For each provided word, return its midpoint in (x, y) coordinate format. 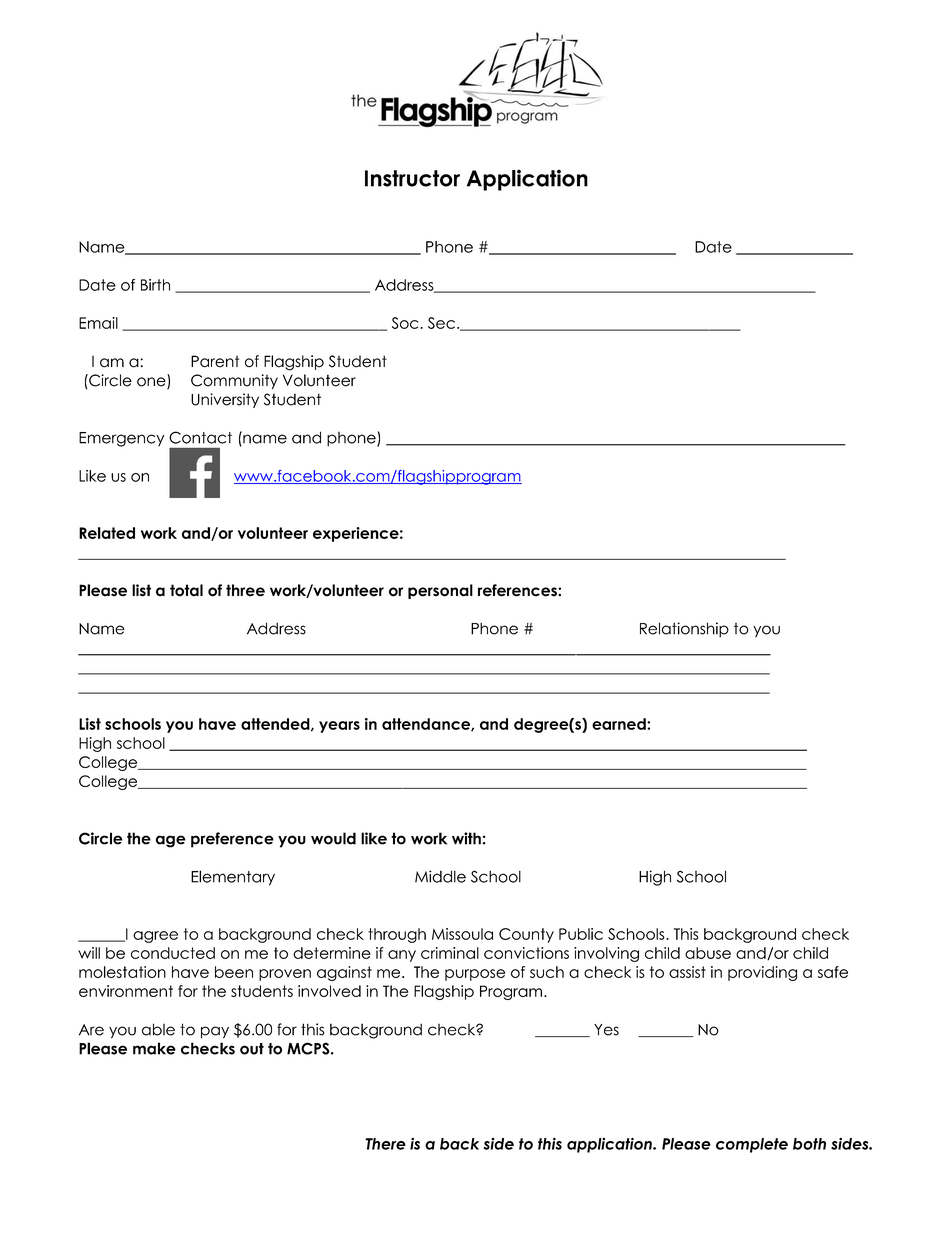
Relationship (684, 630)
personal (440, 591)
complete (752, 1145)
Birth (155, 285)
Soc (405, 323)
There (385, 1144)
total (186, 590)
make (154, 1048)
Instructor (412, 178)
